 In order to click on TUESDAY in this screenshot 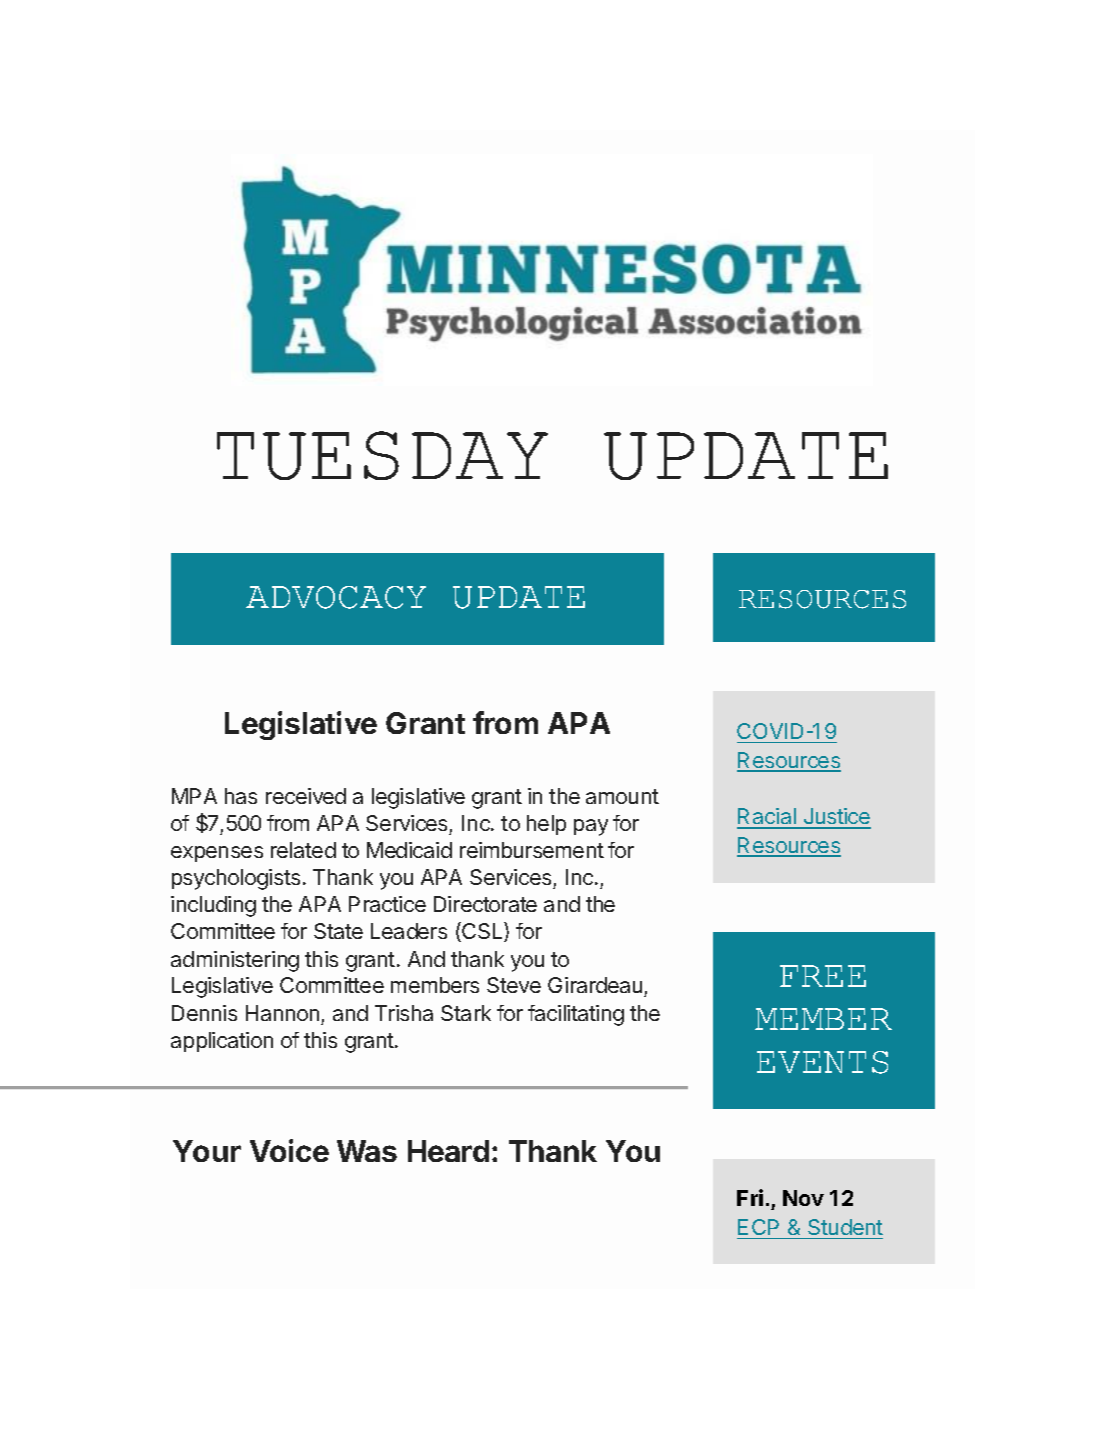, I will do `click(382, 455)`.
